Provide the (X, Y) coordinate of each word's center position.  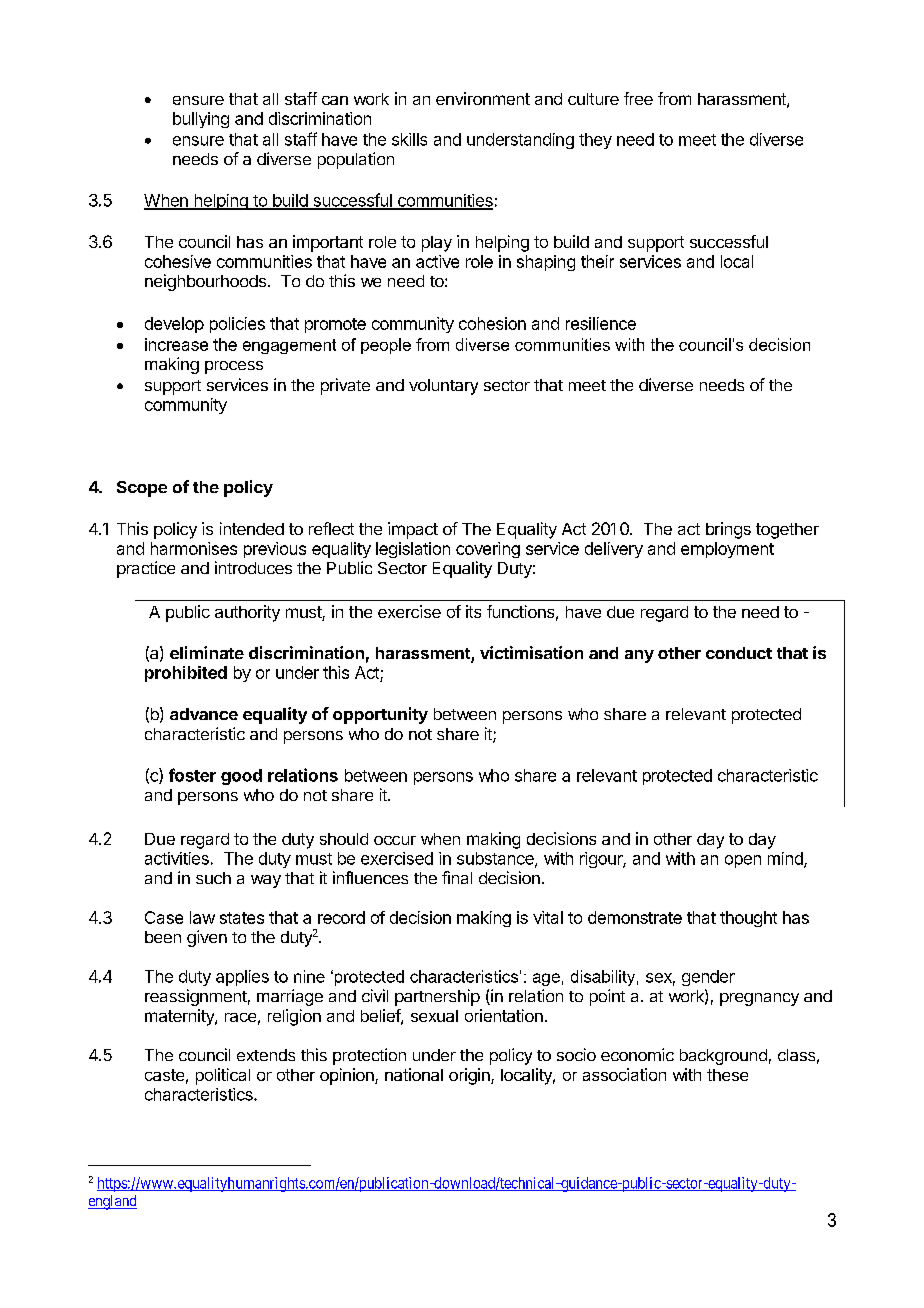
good (241, 777)
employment (727, 550)
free (638, 98)
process (234, 367)
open (743, 861)
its (473, 611)
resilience (601, 323)
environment (483, 98)
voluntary (443, 387)
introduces (253, 567)
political (223, 1076)
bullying (201, 120)
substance (496, 859)
